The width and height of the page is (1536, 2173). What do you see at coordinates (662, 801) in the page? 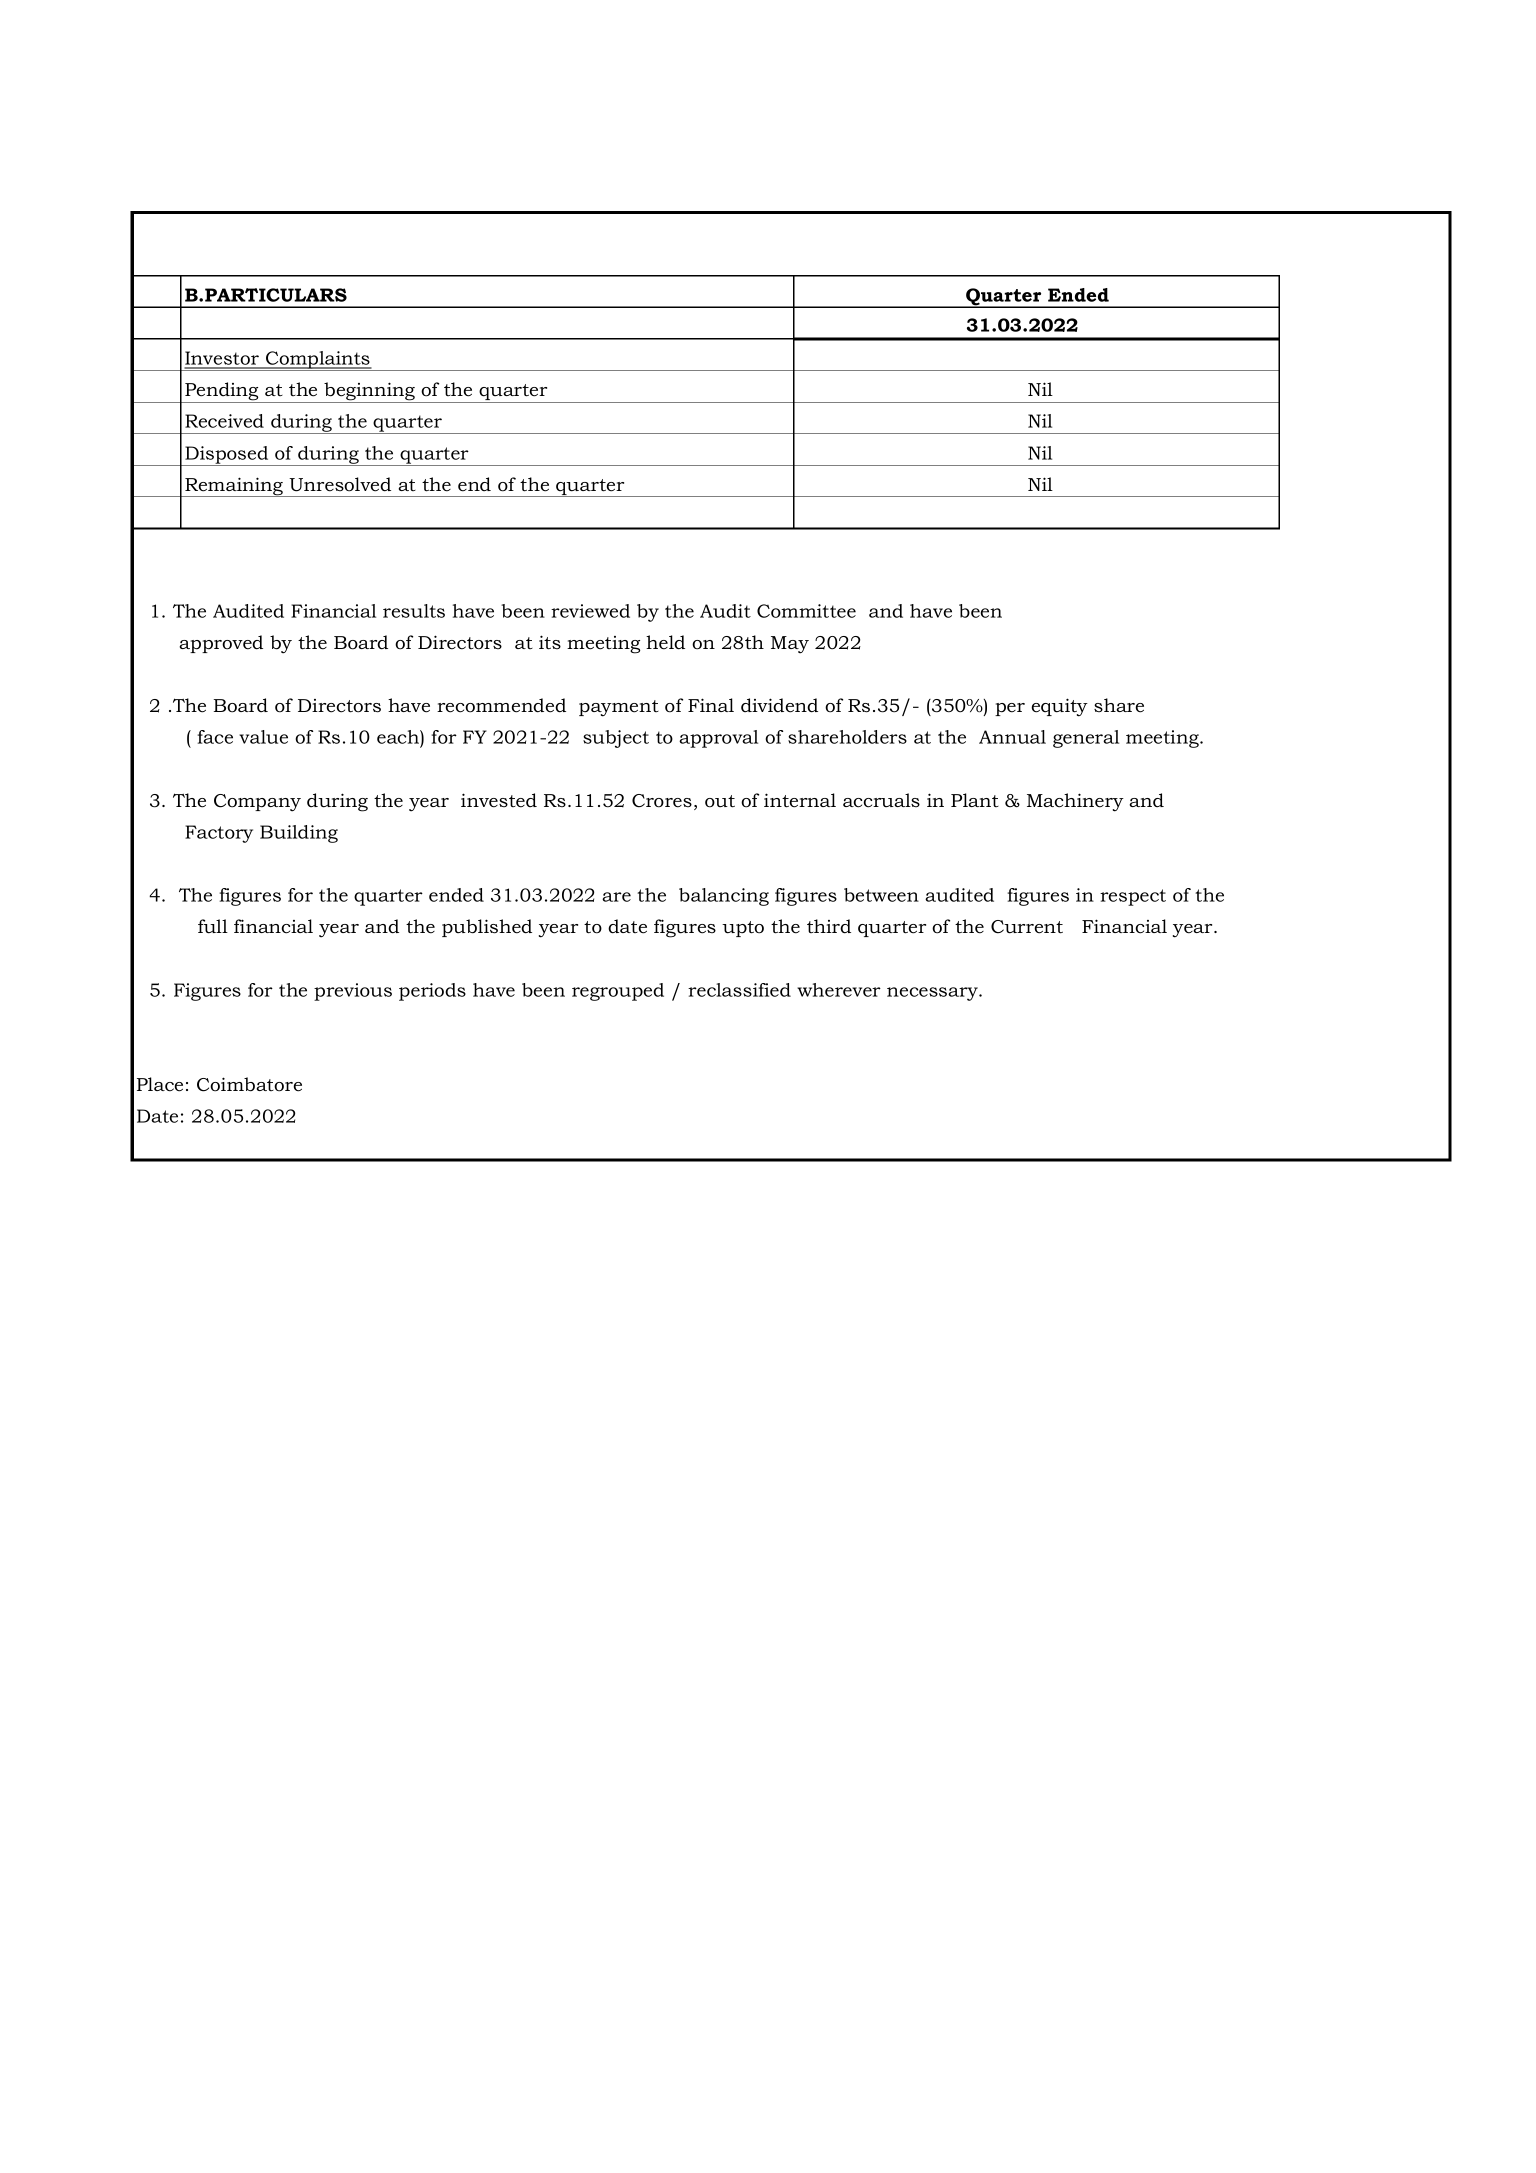
I see `Crores` at bounding box center [662, 801].
